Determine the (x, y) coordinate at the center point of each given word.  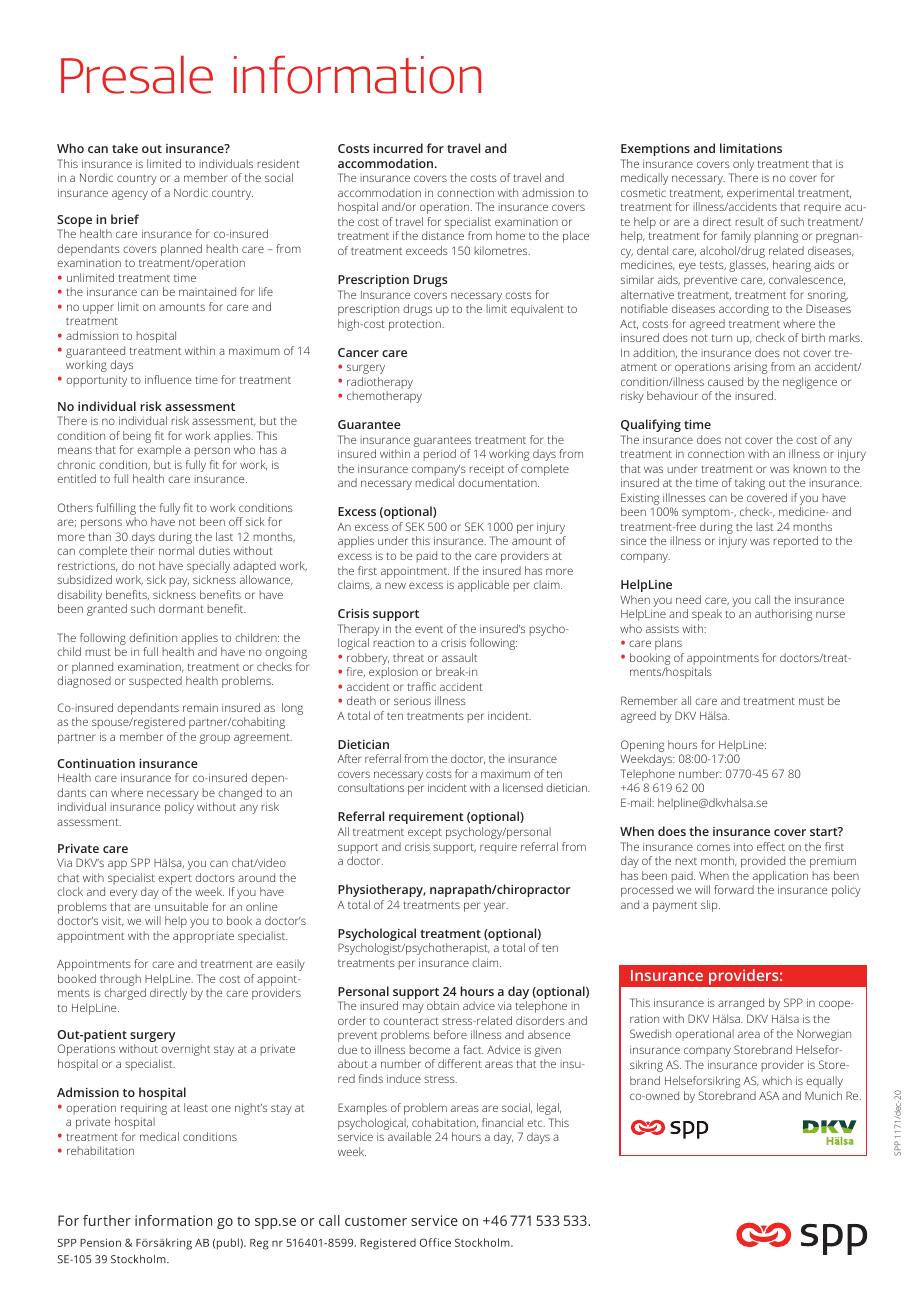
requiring (144, 1109)
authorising (783, 615)
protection (416, 325)
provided (763, 862)
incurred (398, 148)
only (742, 166)
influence (168, 379)
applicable (483, 586)
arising (750, 368)
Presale (137, 74)
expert (175, 881)
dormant (181, 608)
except (425, 833)
